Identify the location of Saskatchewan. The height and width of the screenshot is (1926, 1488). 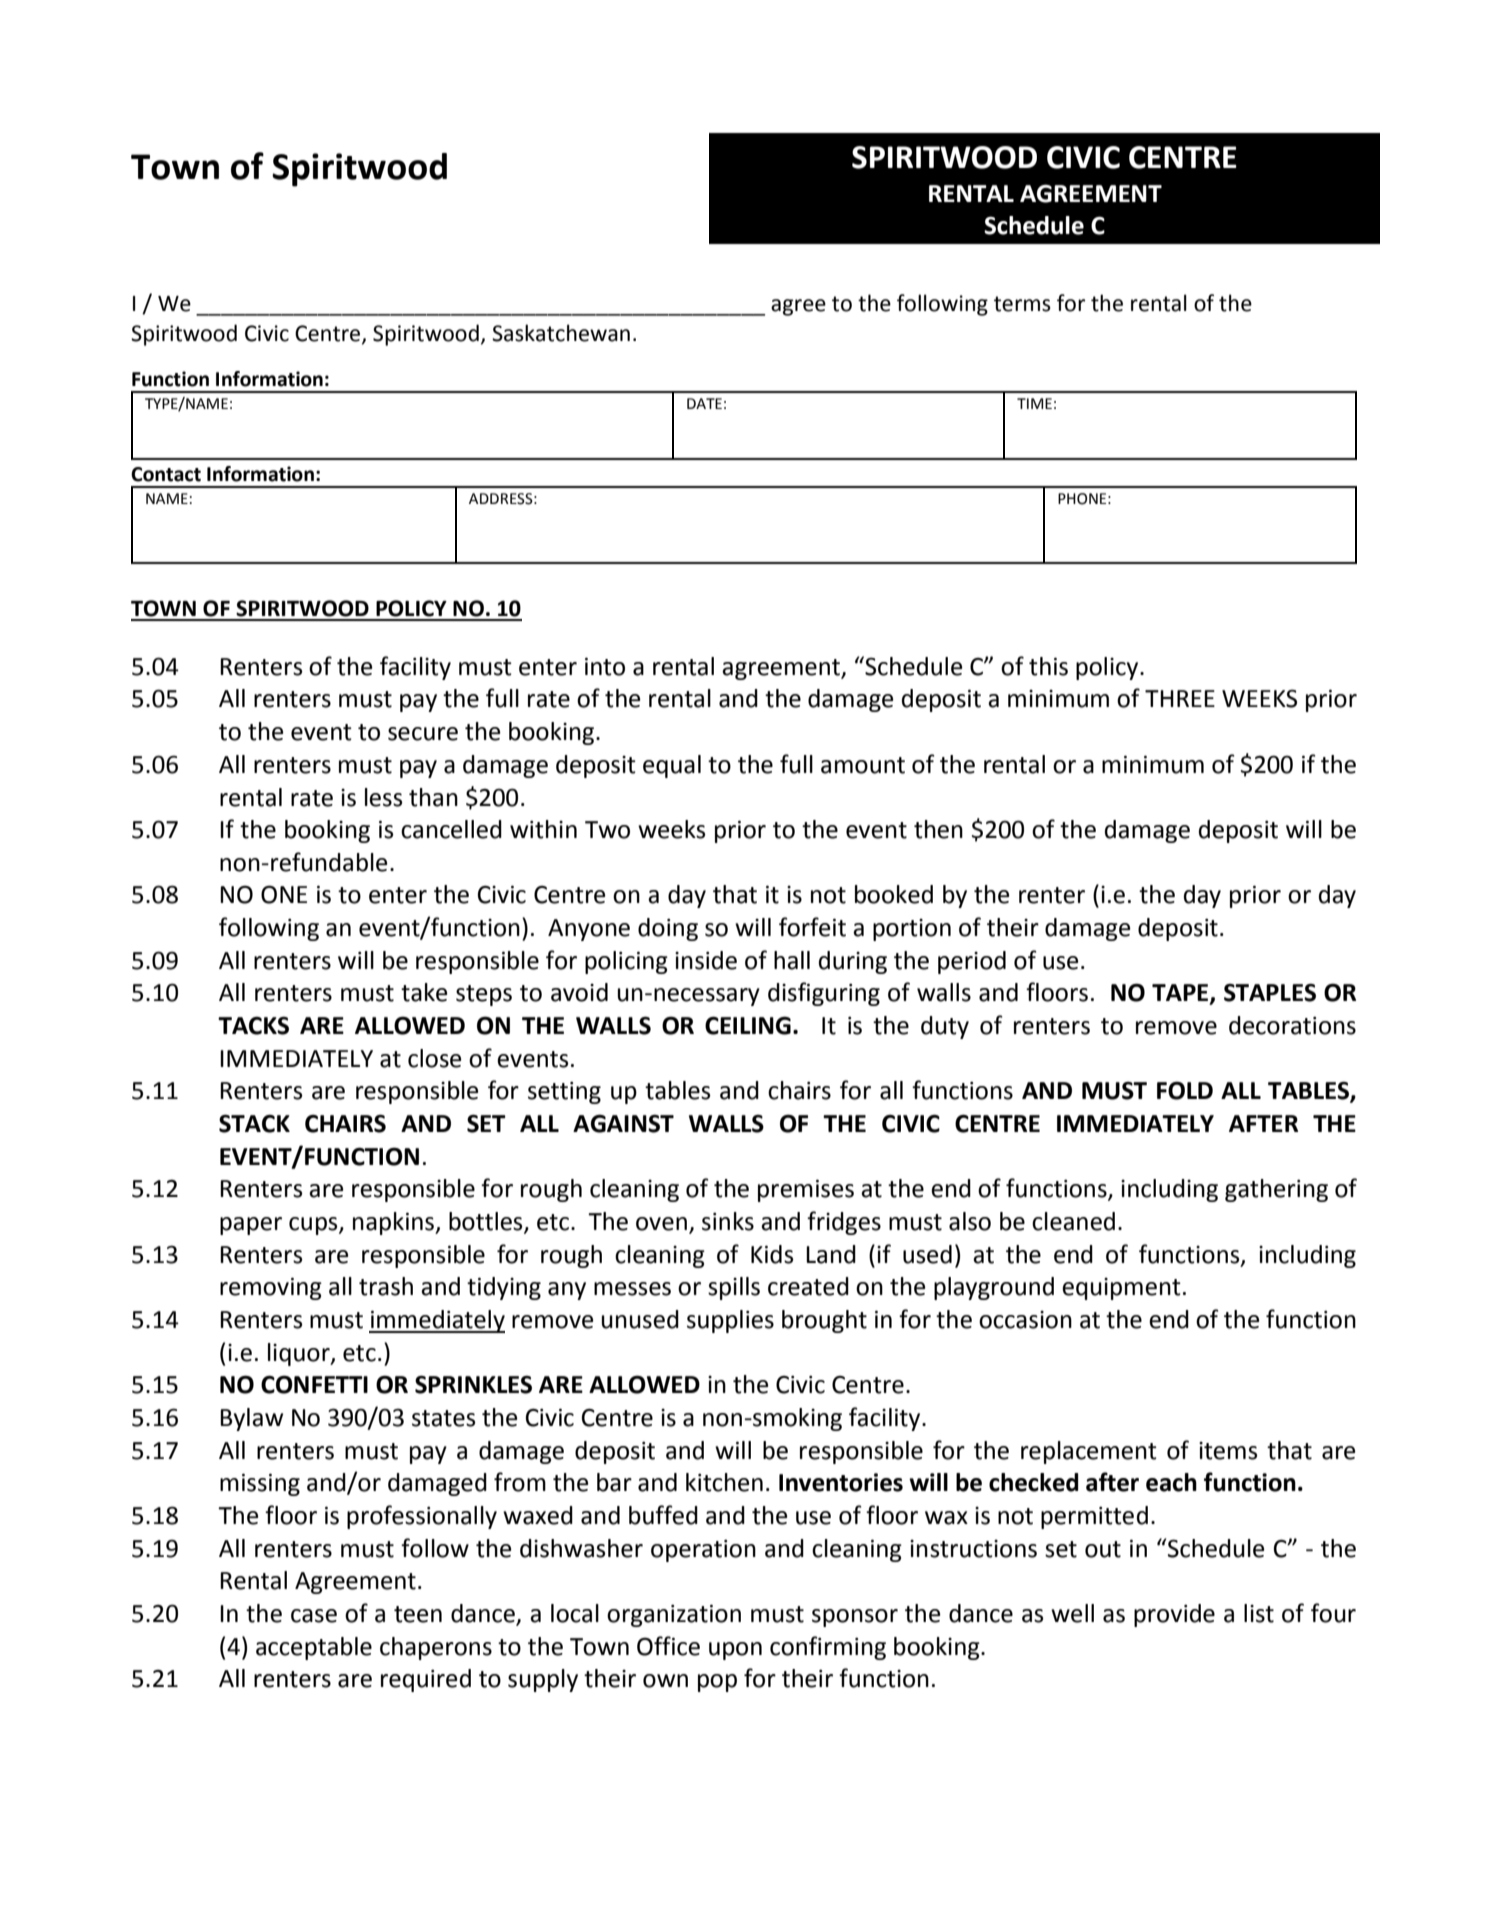
(561, 333).
